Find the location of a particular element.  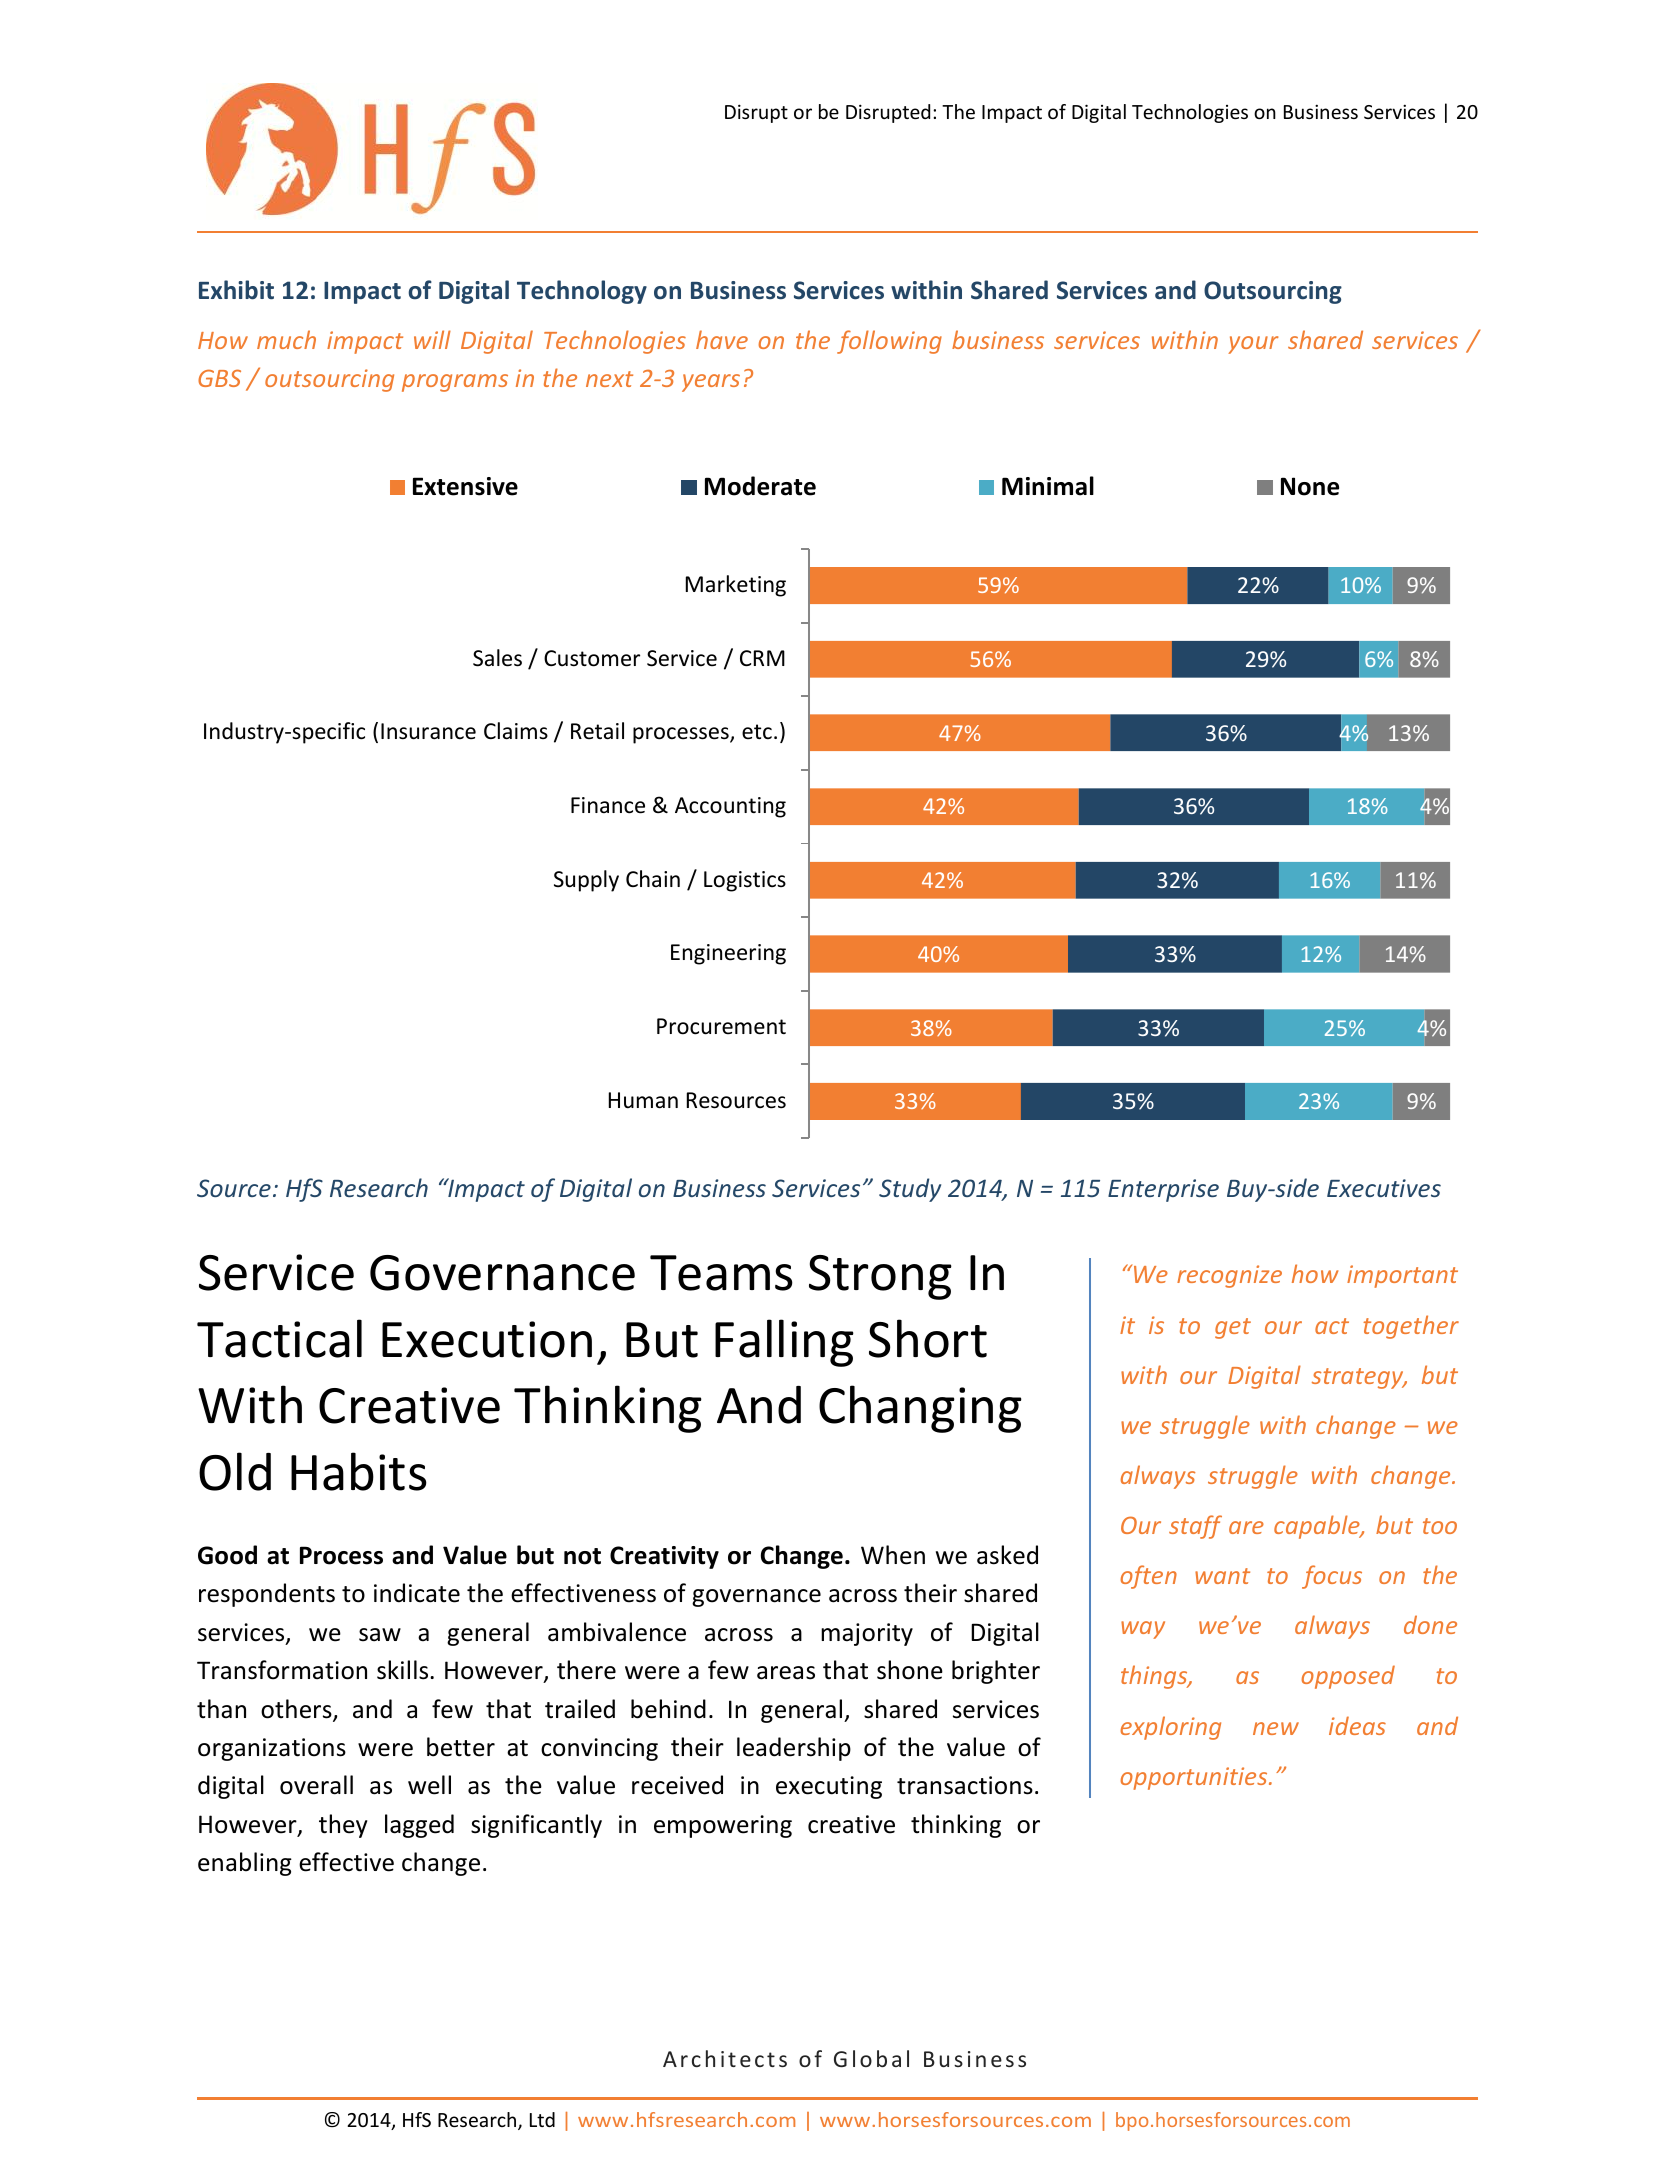

saw is located at coordinates (380, 1635).
